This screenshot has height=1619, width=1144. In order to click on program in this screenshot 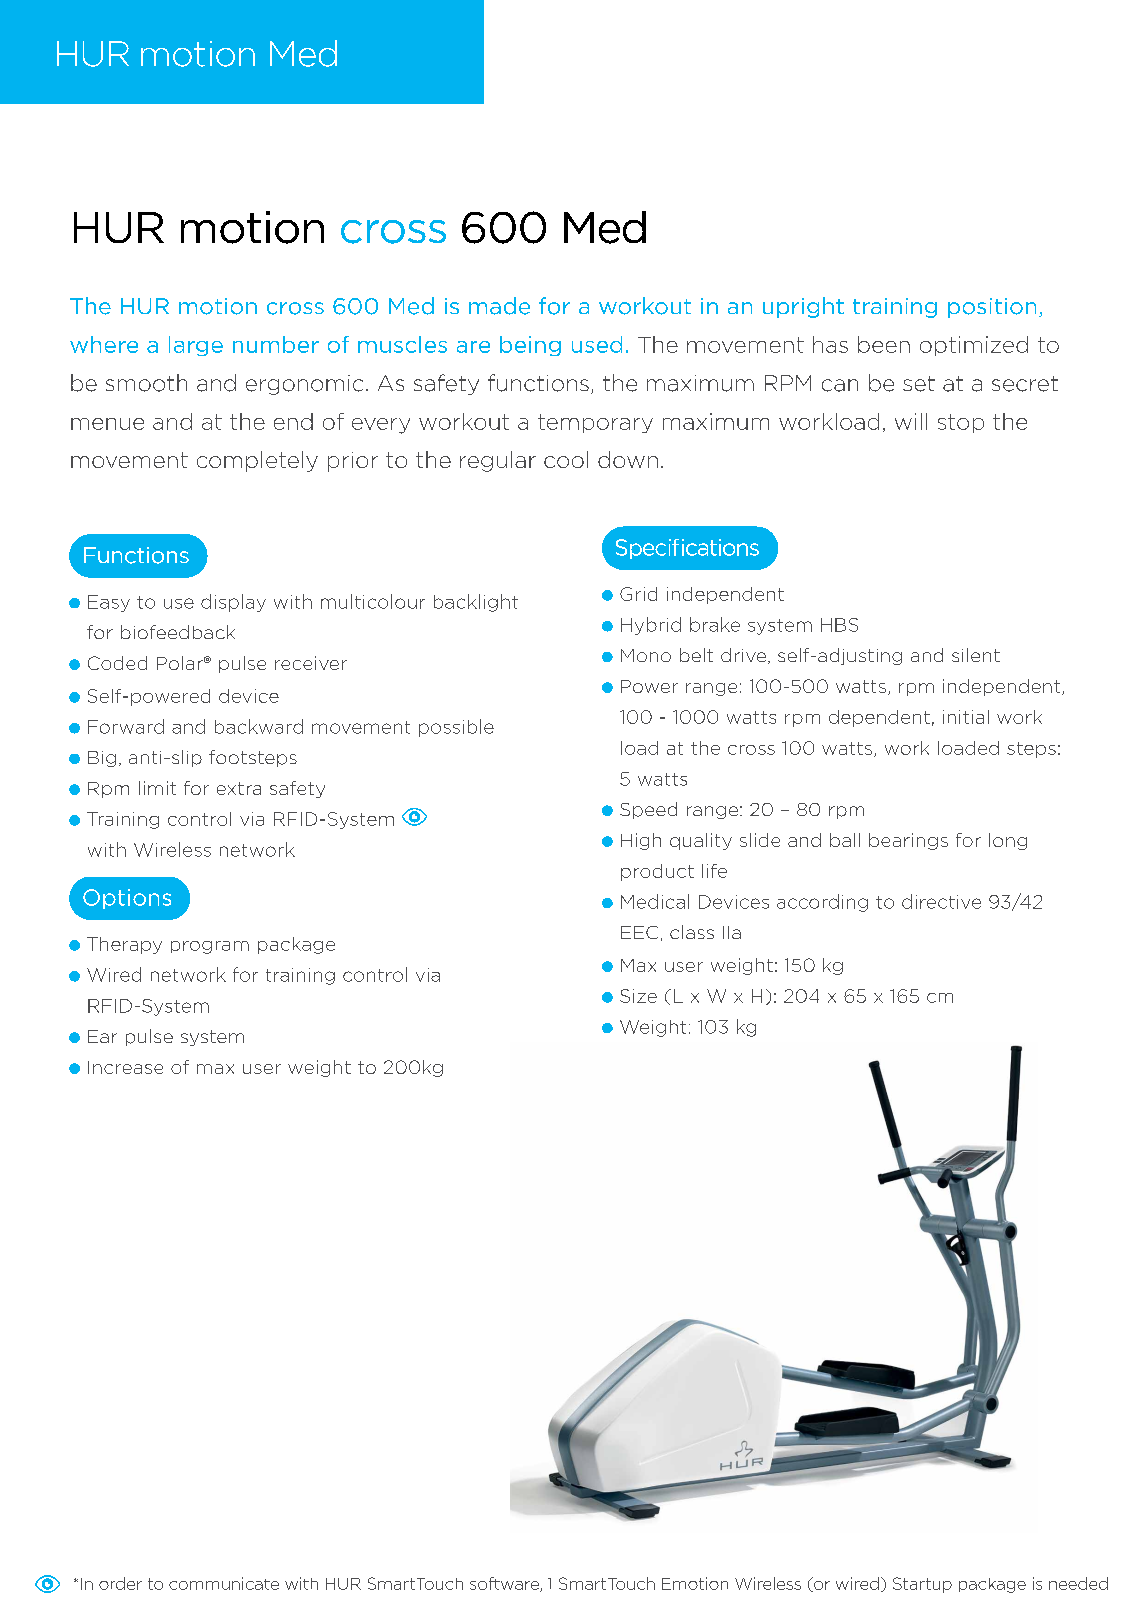, I will do `click(210, 947)`.
